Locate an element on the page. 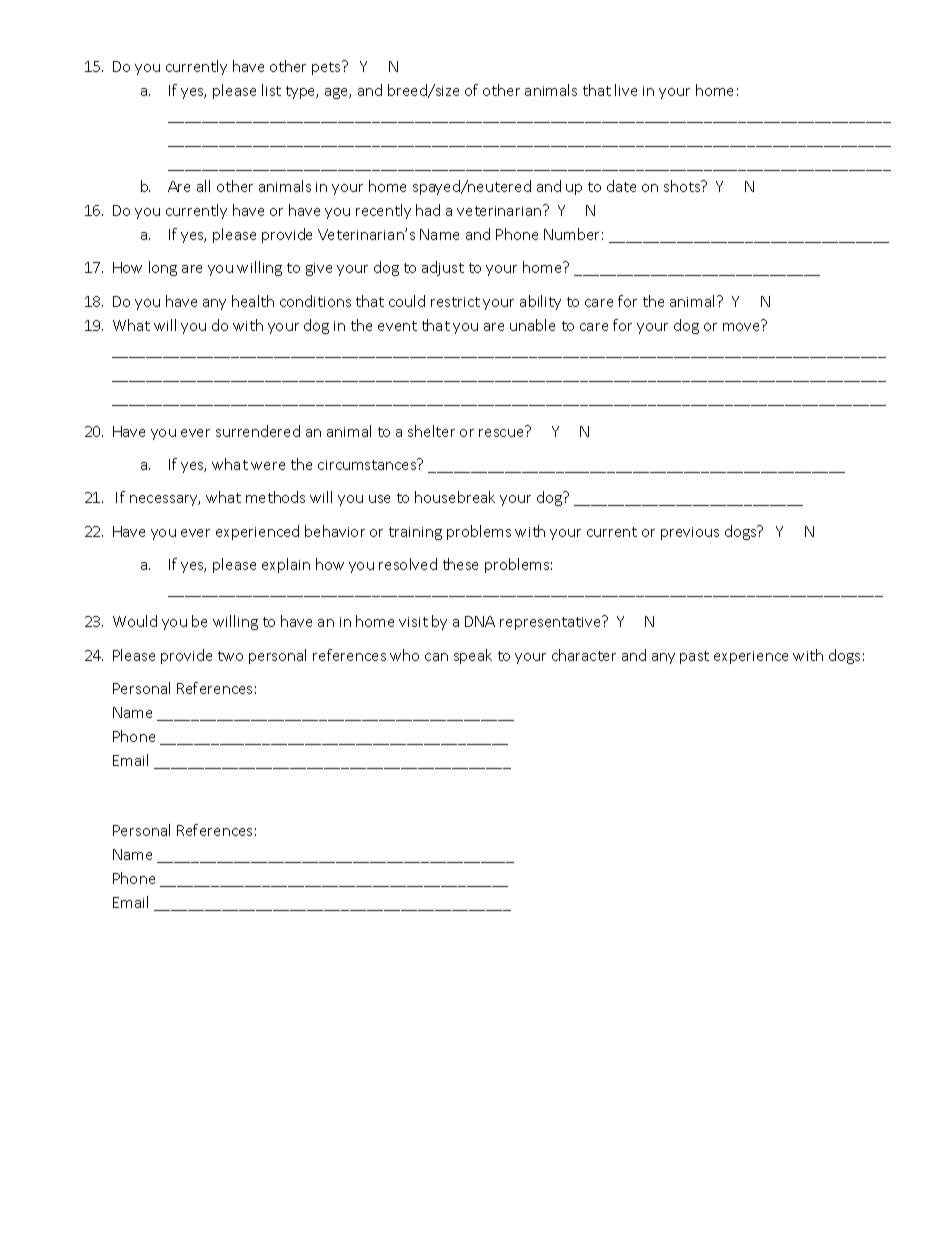  health is located at coordinates (253, 301).
